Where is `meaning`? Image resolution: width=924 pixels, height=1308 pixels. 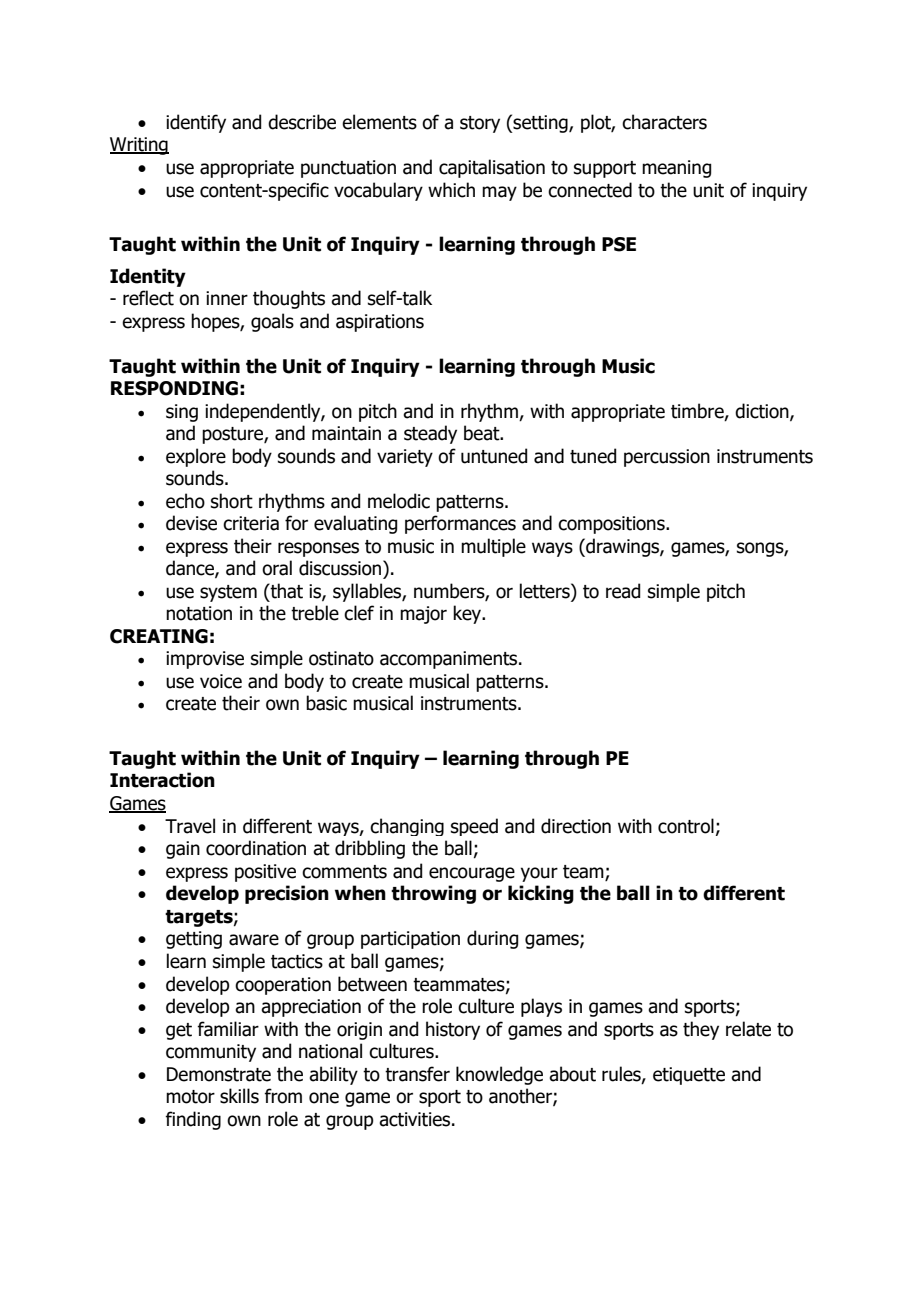
meaning is located at coordinates (676, 169).
